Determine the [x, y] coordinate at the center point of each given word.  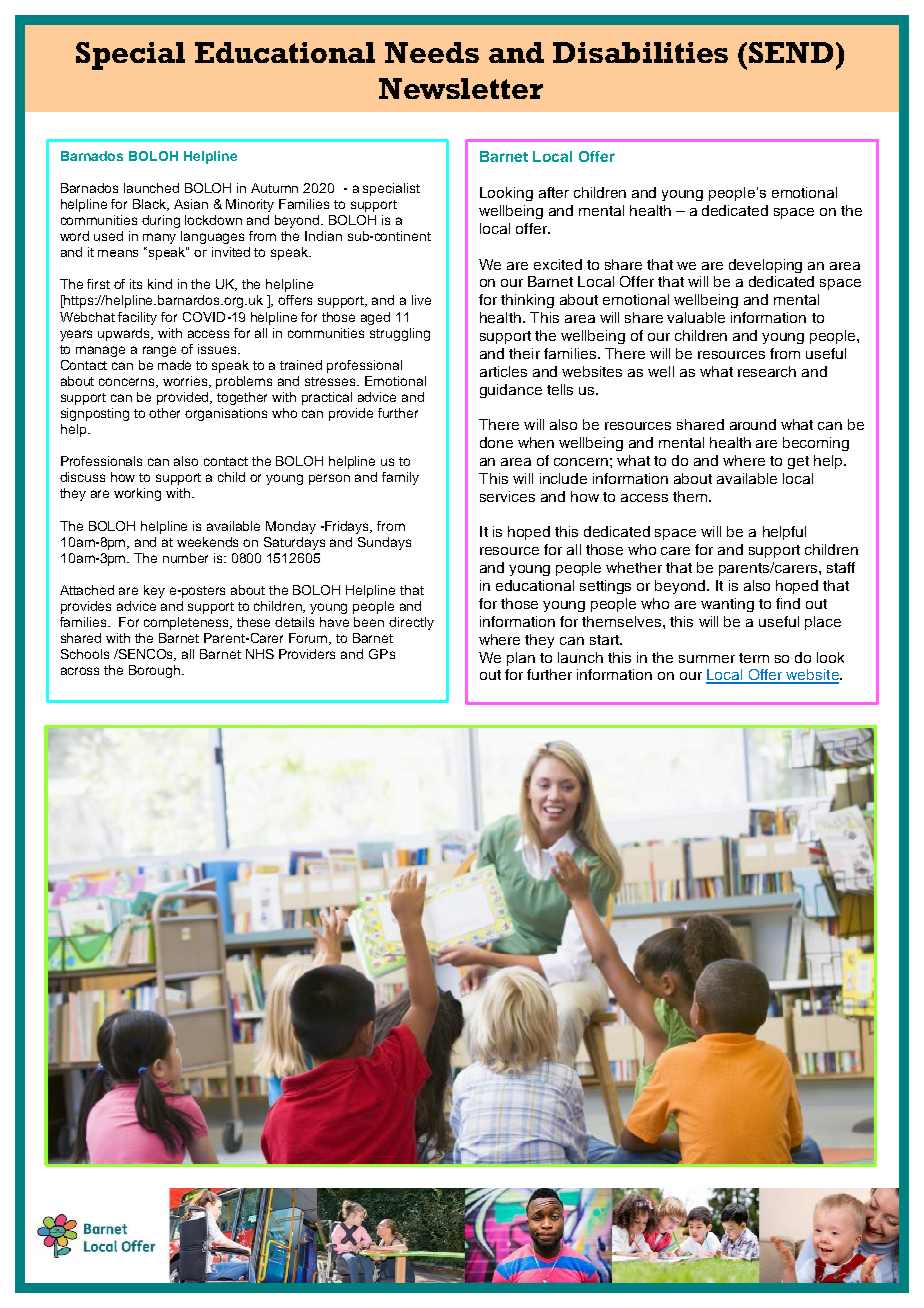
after [554, 192]
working [137, 494]
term [754, 658]
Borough [156, 671]
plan [521, 659]
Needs [432, 52]
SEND [791, 52]
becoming [816, 444]
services [507, 496]
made [174, 365]
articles [503, 371]
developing [765, 266]
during [161, 221]
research [767, 371]
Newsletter [461, 88]
